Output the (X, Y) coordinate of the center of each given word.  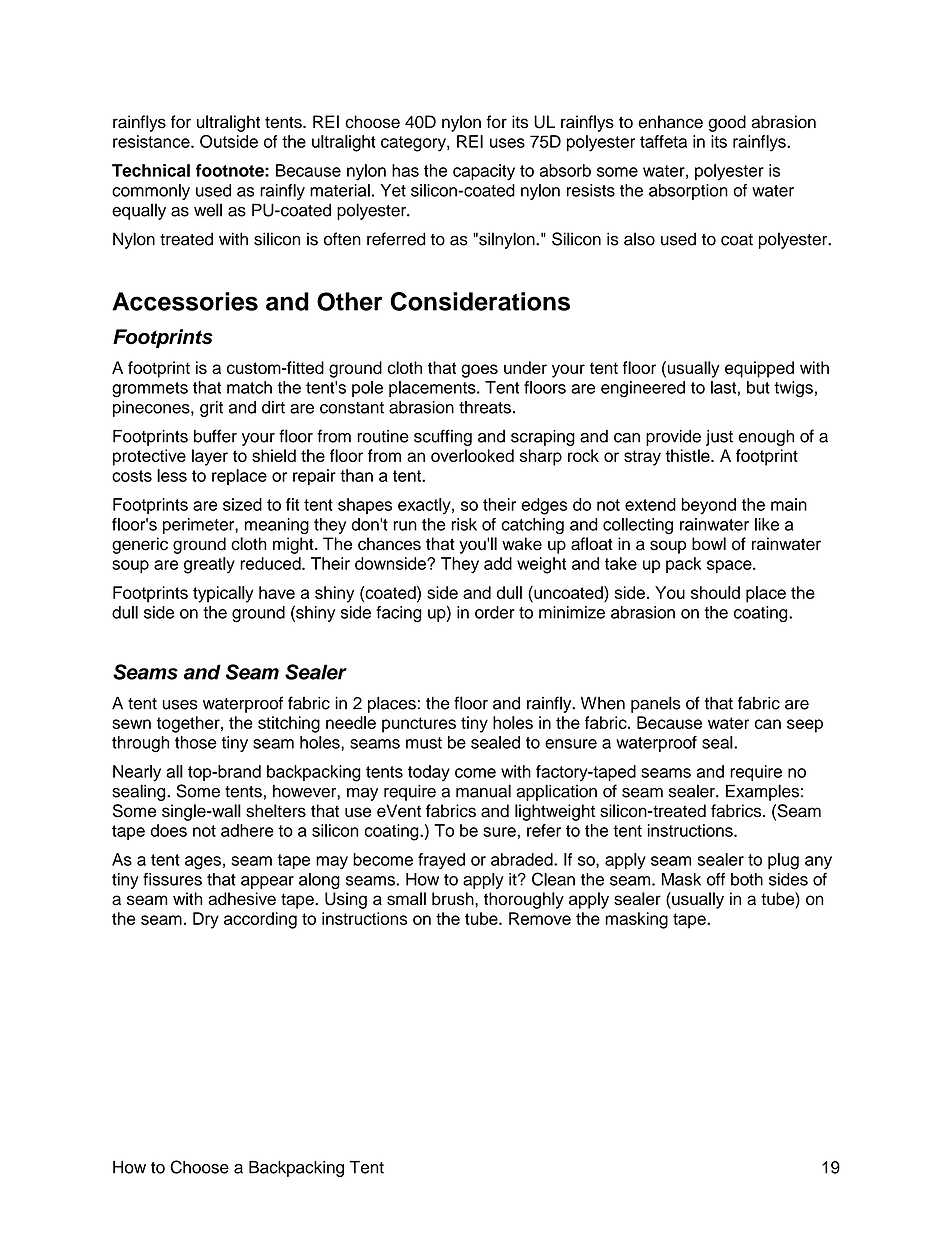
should (715, 592)
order (495, 612)
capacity (484, 172)
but (758, 387)
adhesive (242, 899)
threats (485, 407)
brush (454, 899)
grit (211, 409)
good (727, 123)
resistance (152, 141)
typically (223, 594)
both (747, 879)
